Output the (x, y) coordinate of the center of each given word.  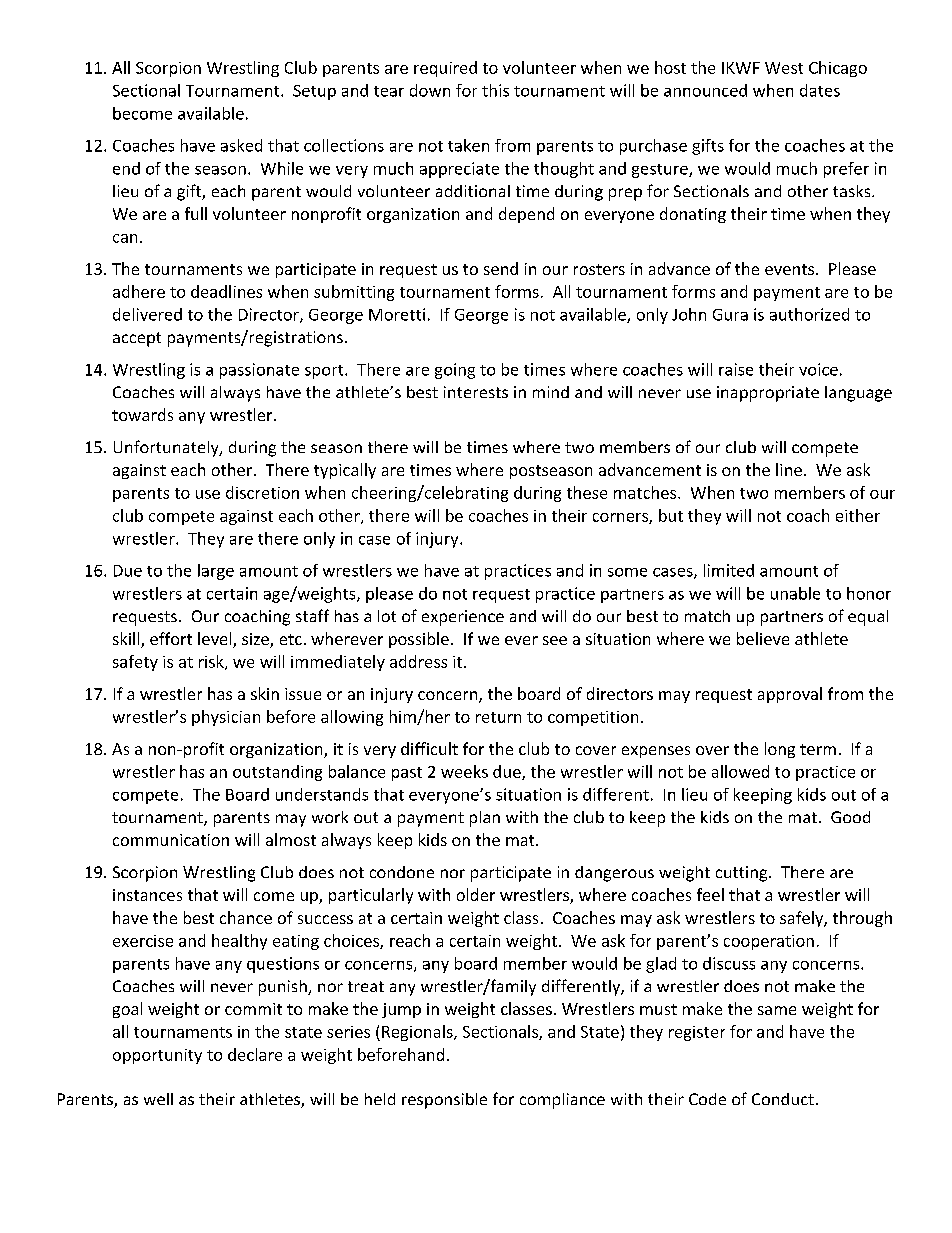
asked (241, 145)
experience (463, 618)
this (495, 90)
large (216, 572)
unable (795, 593)
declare (255, 1054)
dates (820, 90)
